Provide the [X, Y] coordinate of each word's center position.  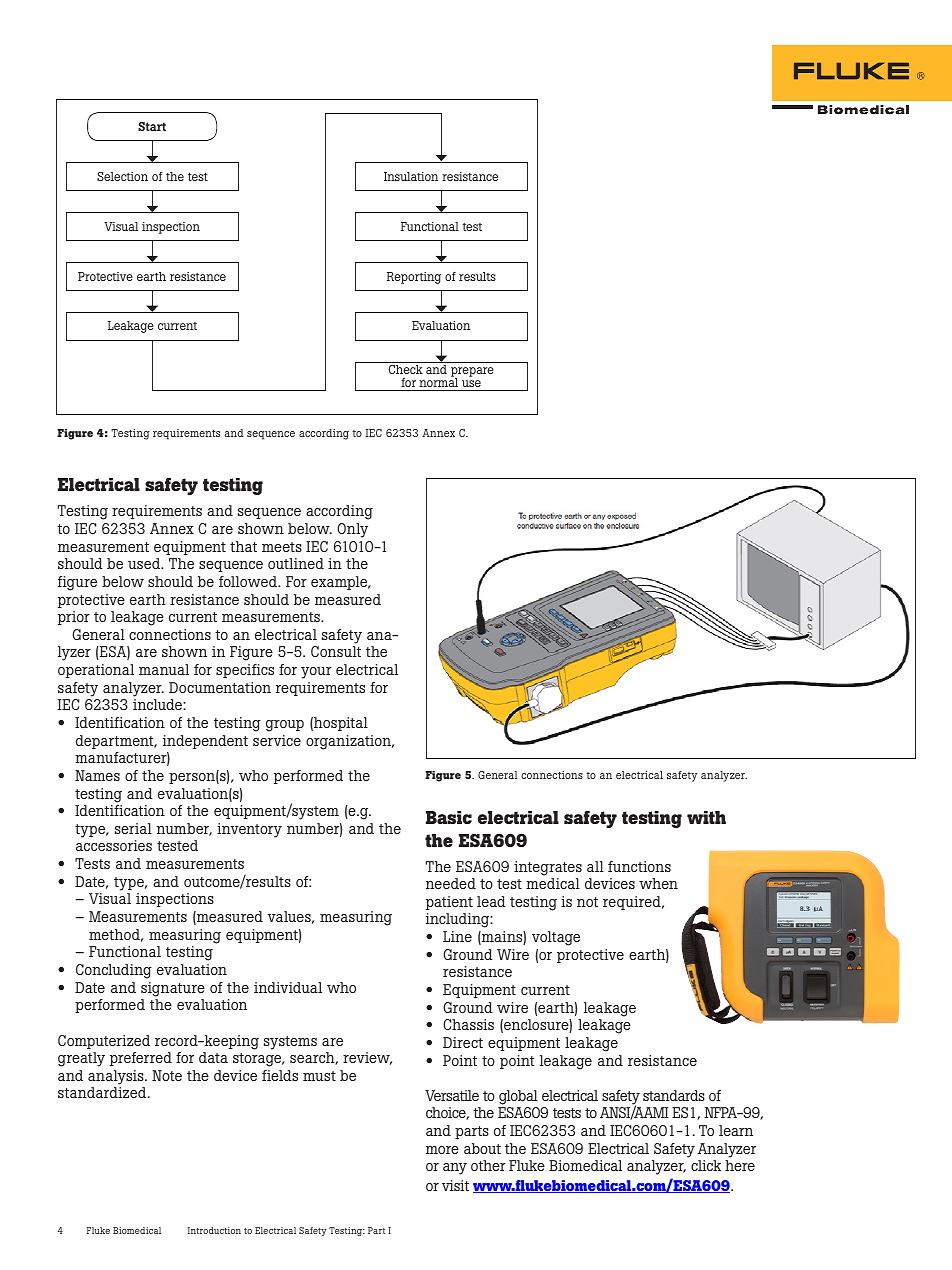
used [145, 563]
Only [352, 530]
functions [639, 866]
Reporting [414, 278]
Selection [122, 176]
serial [133, 828]
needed [451, 883]
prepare [472, 373]
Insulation [411, 176]
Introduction [214, 1230]
